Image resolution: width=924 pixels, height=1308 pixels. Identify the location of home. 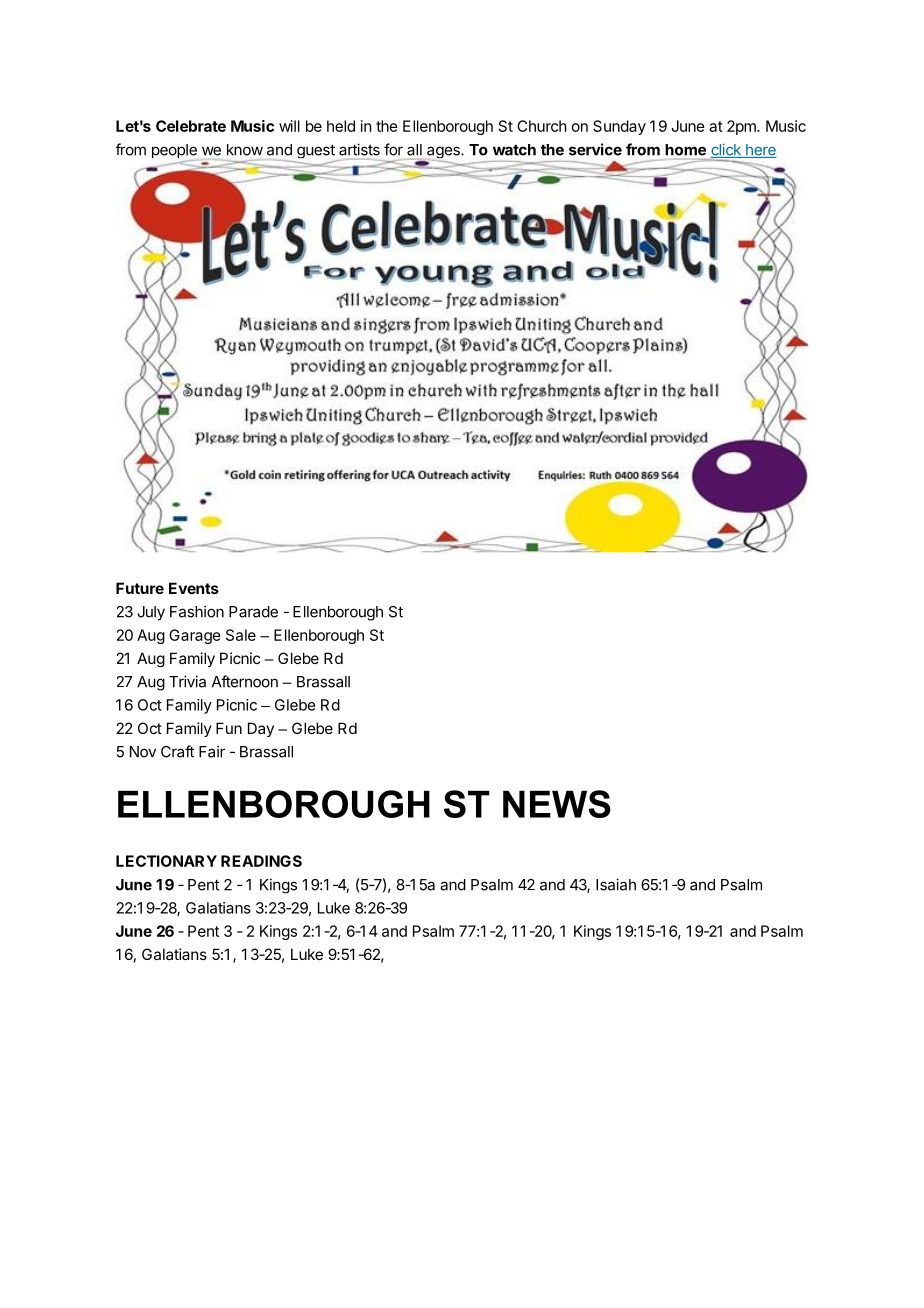
(685, 150).
